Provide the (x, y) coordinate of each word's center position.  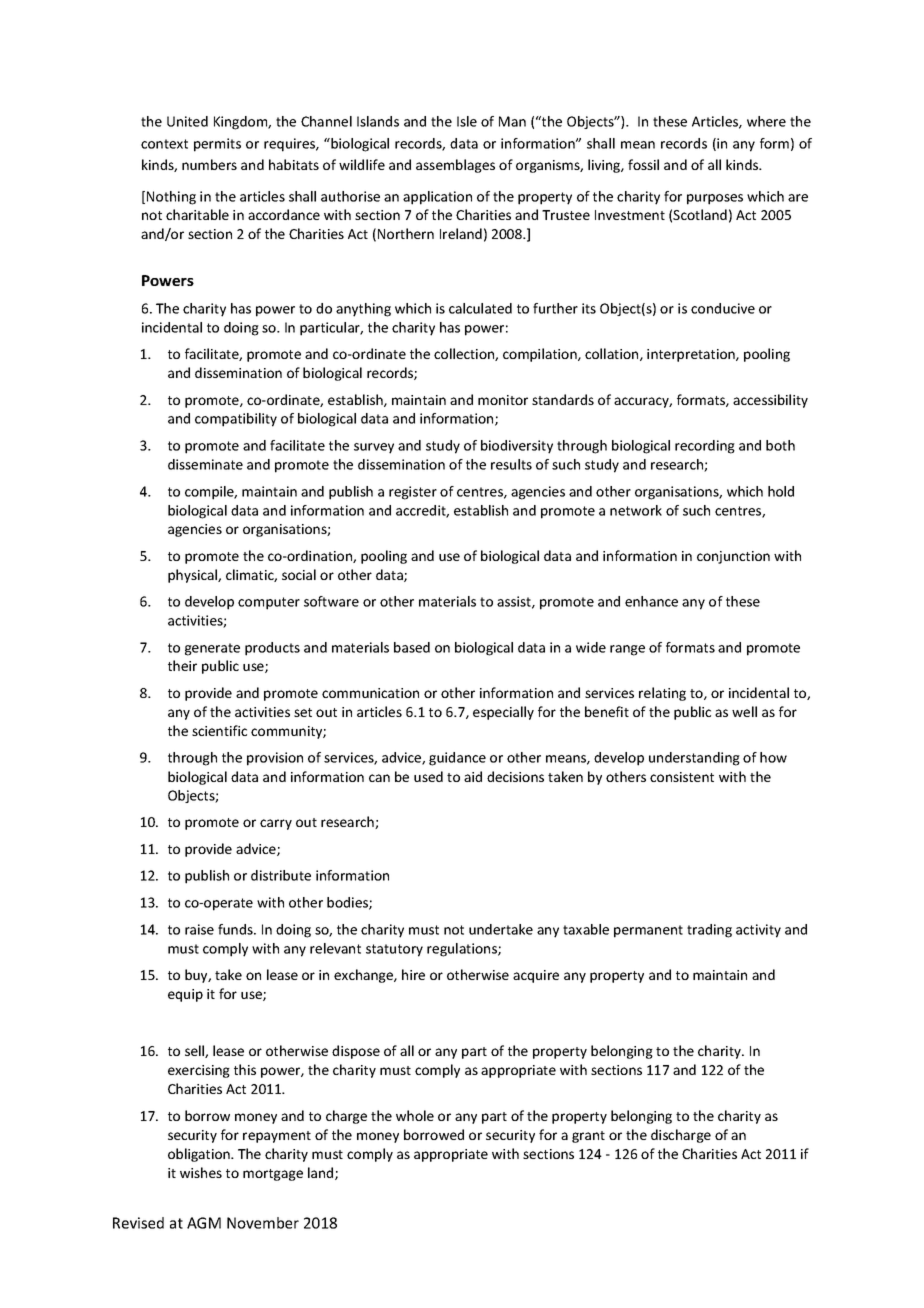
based (412, 647)
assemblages (455, 166)
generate (212, 649)
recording (705, 447)
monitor (503, 400)
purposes (715, 199)
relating (662, 694)
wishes (201, 1172)
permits (217, 145)
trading (709, 931)
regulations (463, 950)
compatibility (236, 420)
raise (199, 929)
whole (415, 1115)
